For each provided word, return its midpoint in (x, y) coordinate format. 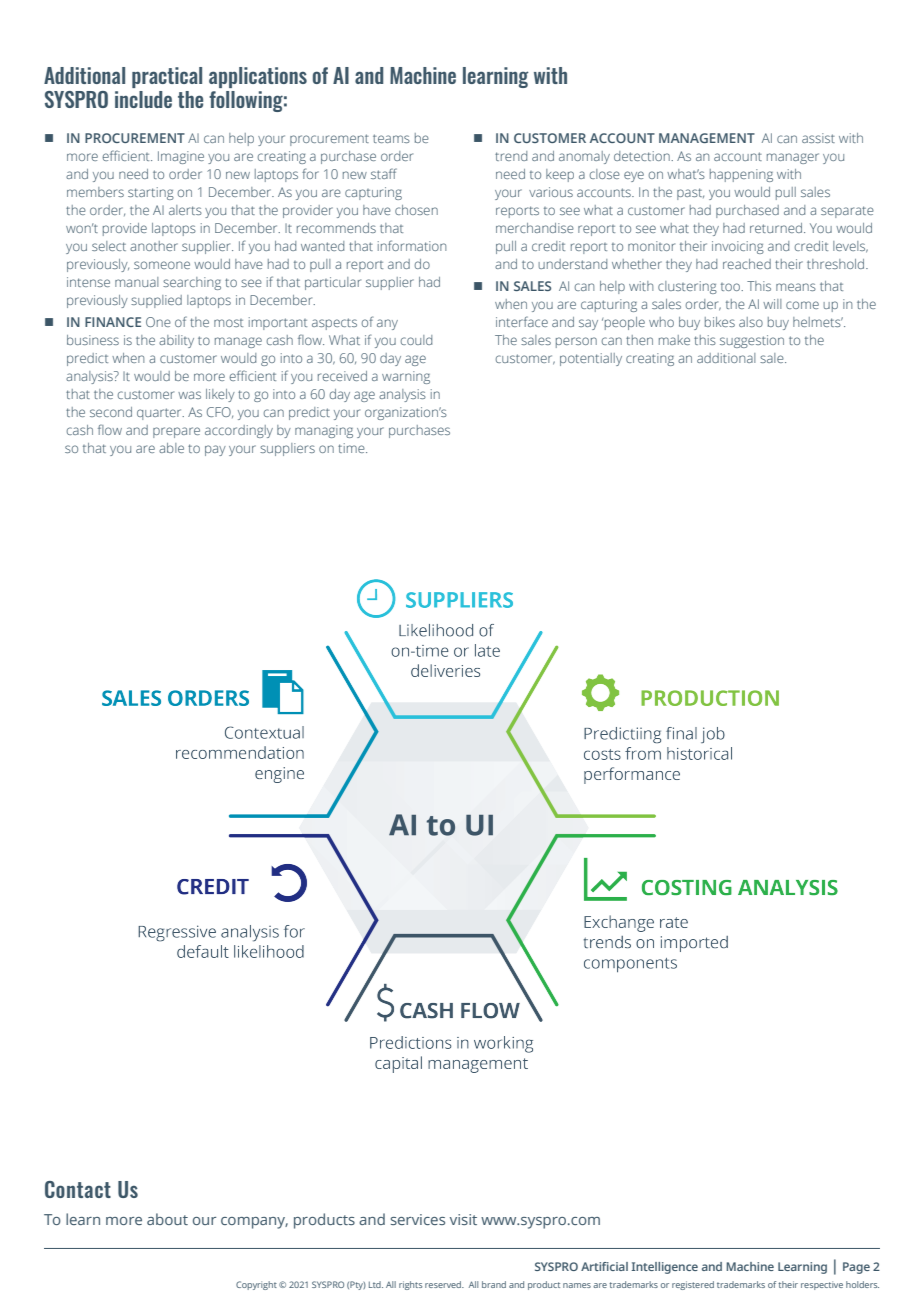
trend (511, 156)
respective (822, 1285)
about (167, 1219)
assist (818, 138)
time (352, 448)
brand (494, 1284)
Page (856, 1268)
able (171, 448)
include (143, 99)
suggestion (752, 341)
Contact (78, 1189)
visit (463, 1219)
